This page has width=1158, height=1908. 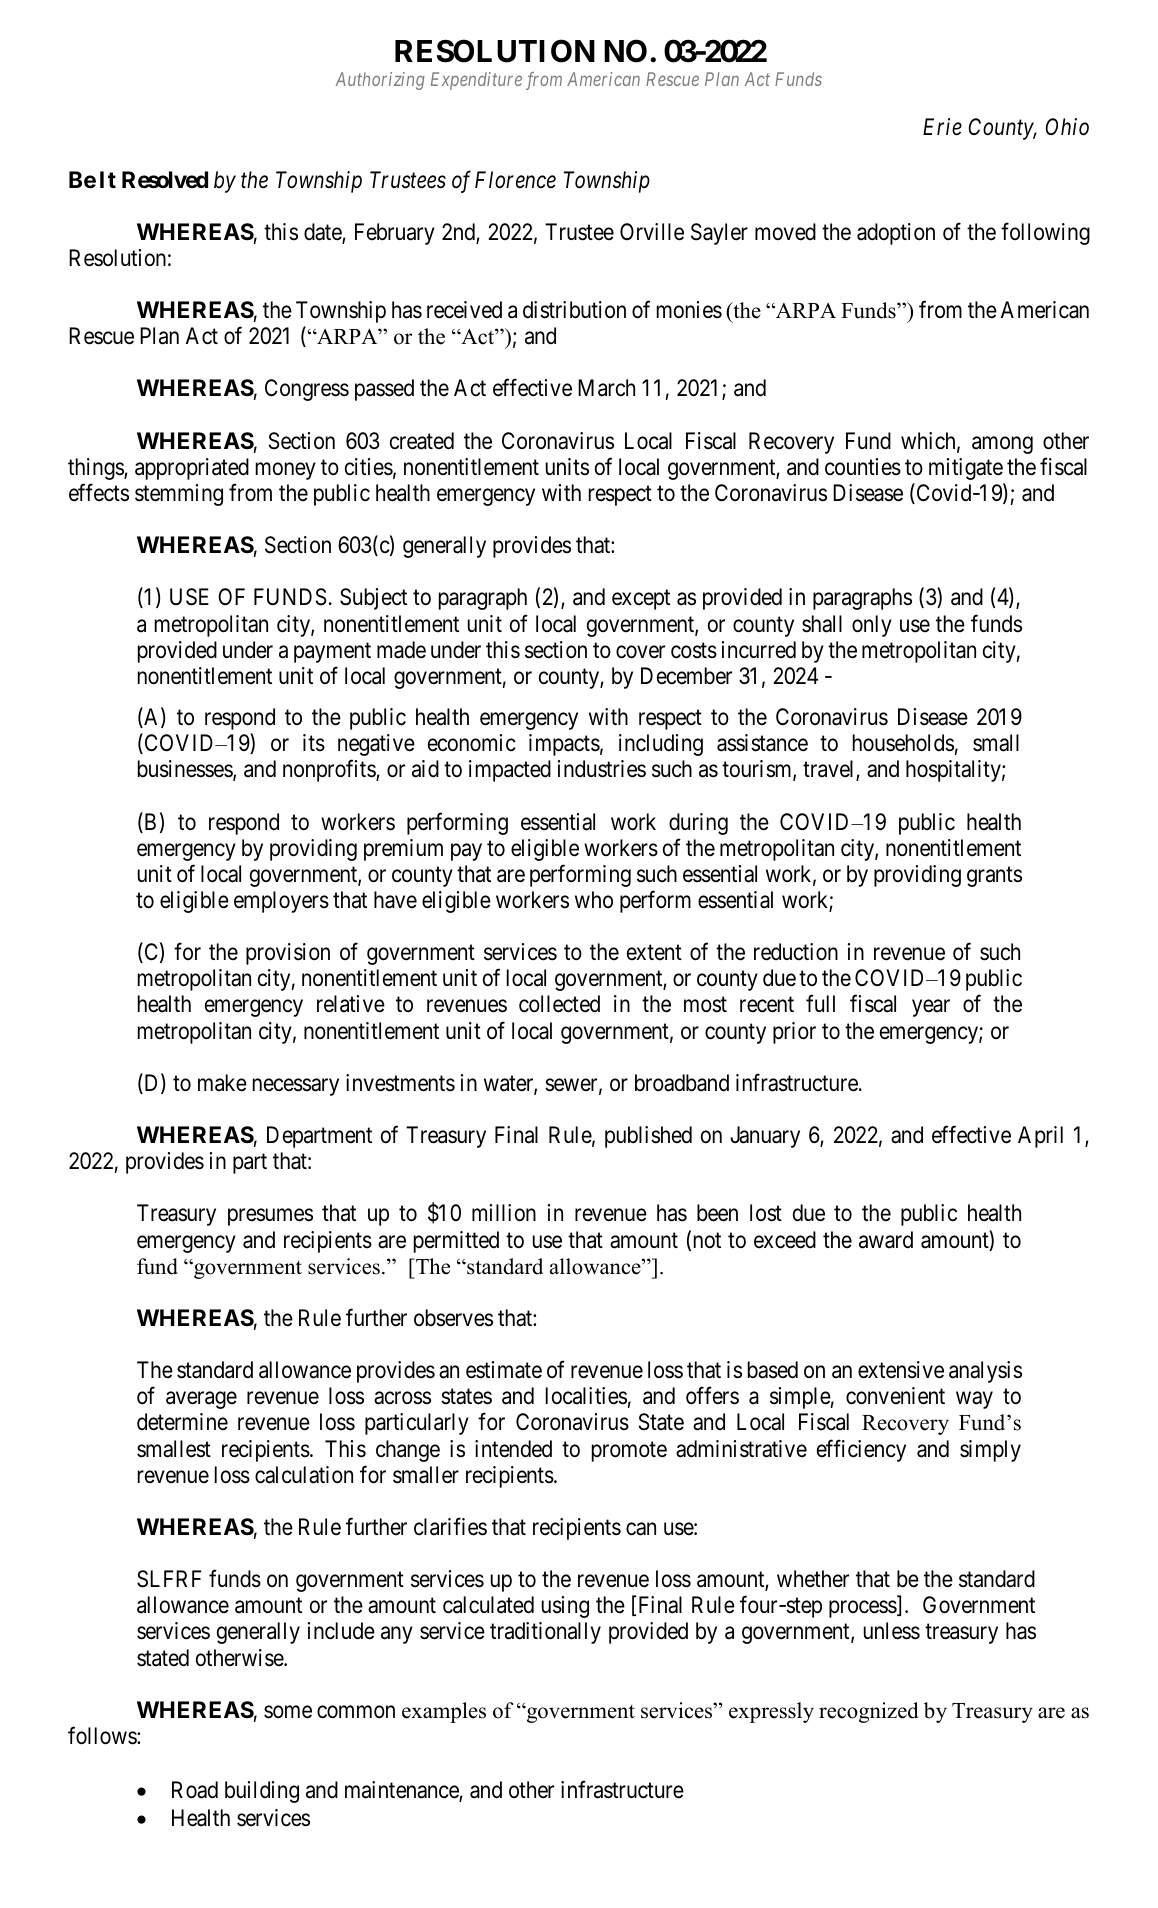 What do you see at coordinates (515, 180) in the page?
I see `Florence` at bounding box center [515, 180].
